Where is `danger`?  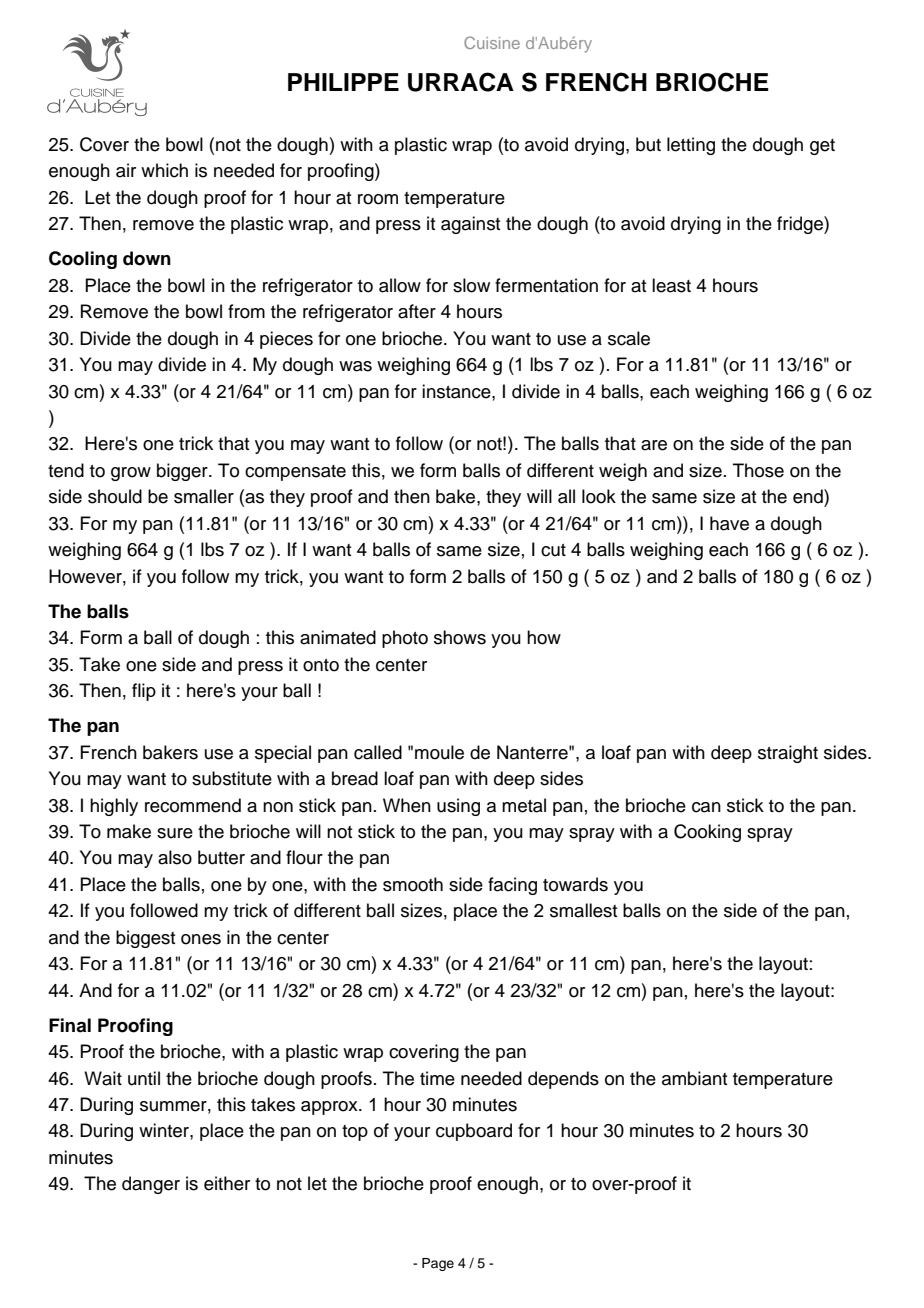 danger is located at coordinates (151, 1185).
